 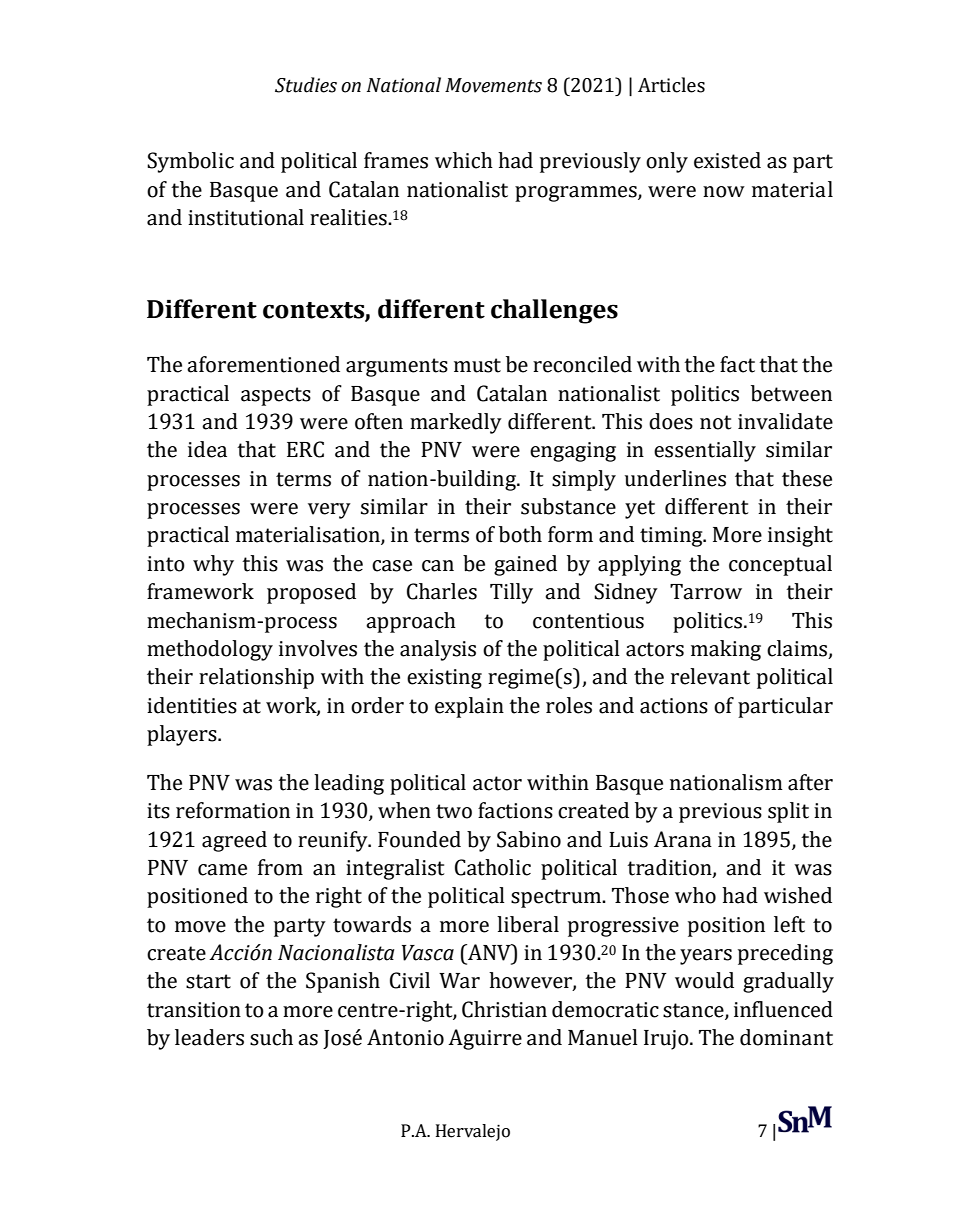 I want to click on relevant, so click(x=710, y=676).
